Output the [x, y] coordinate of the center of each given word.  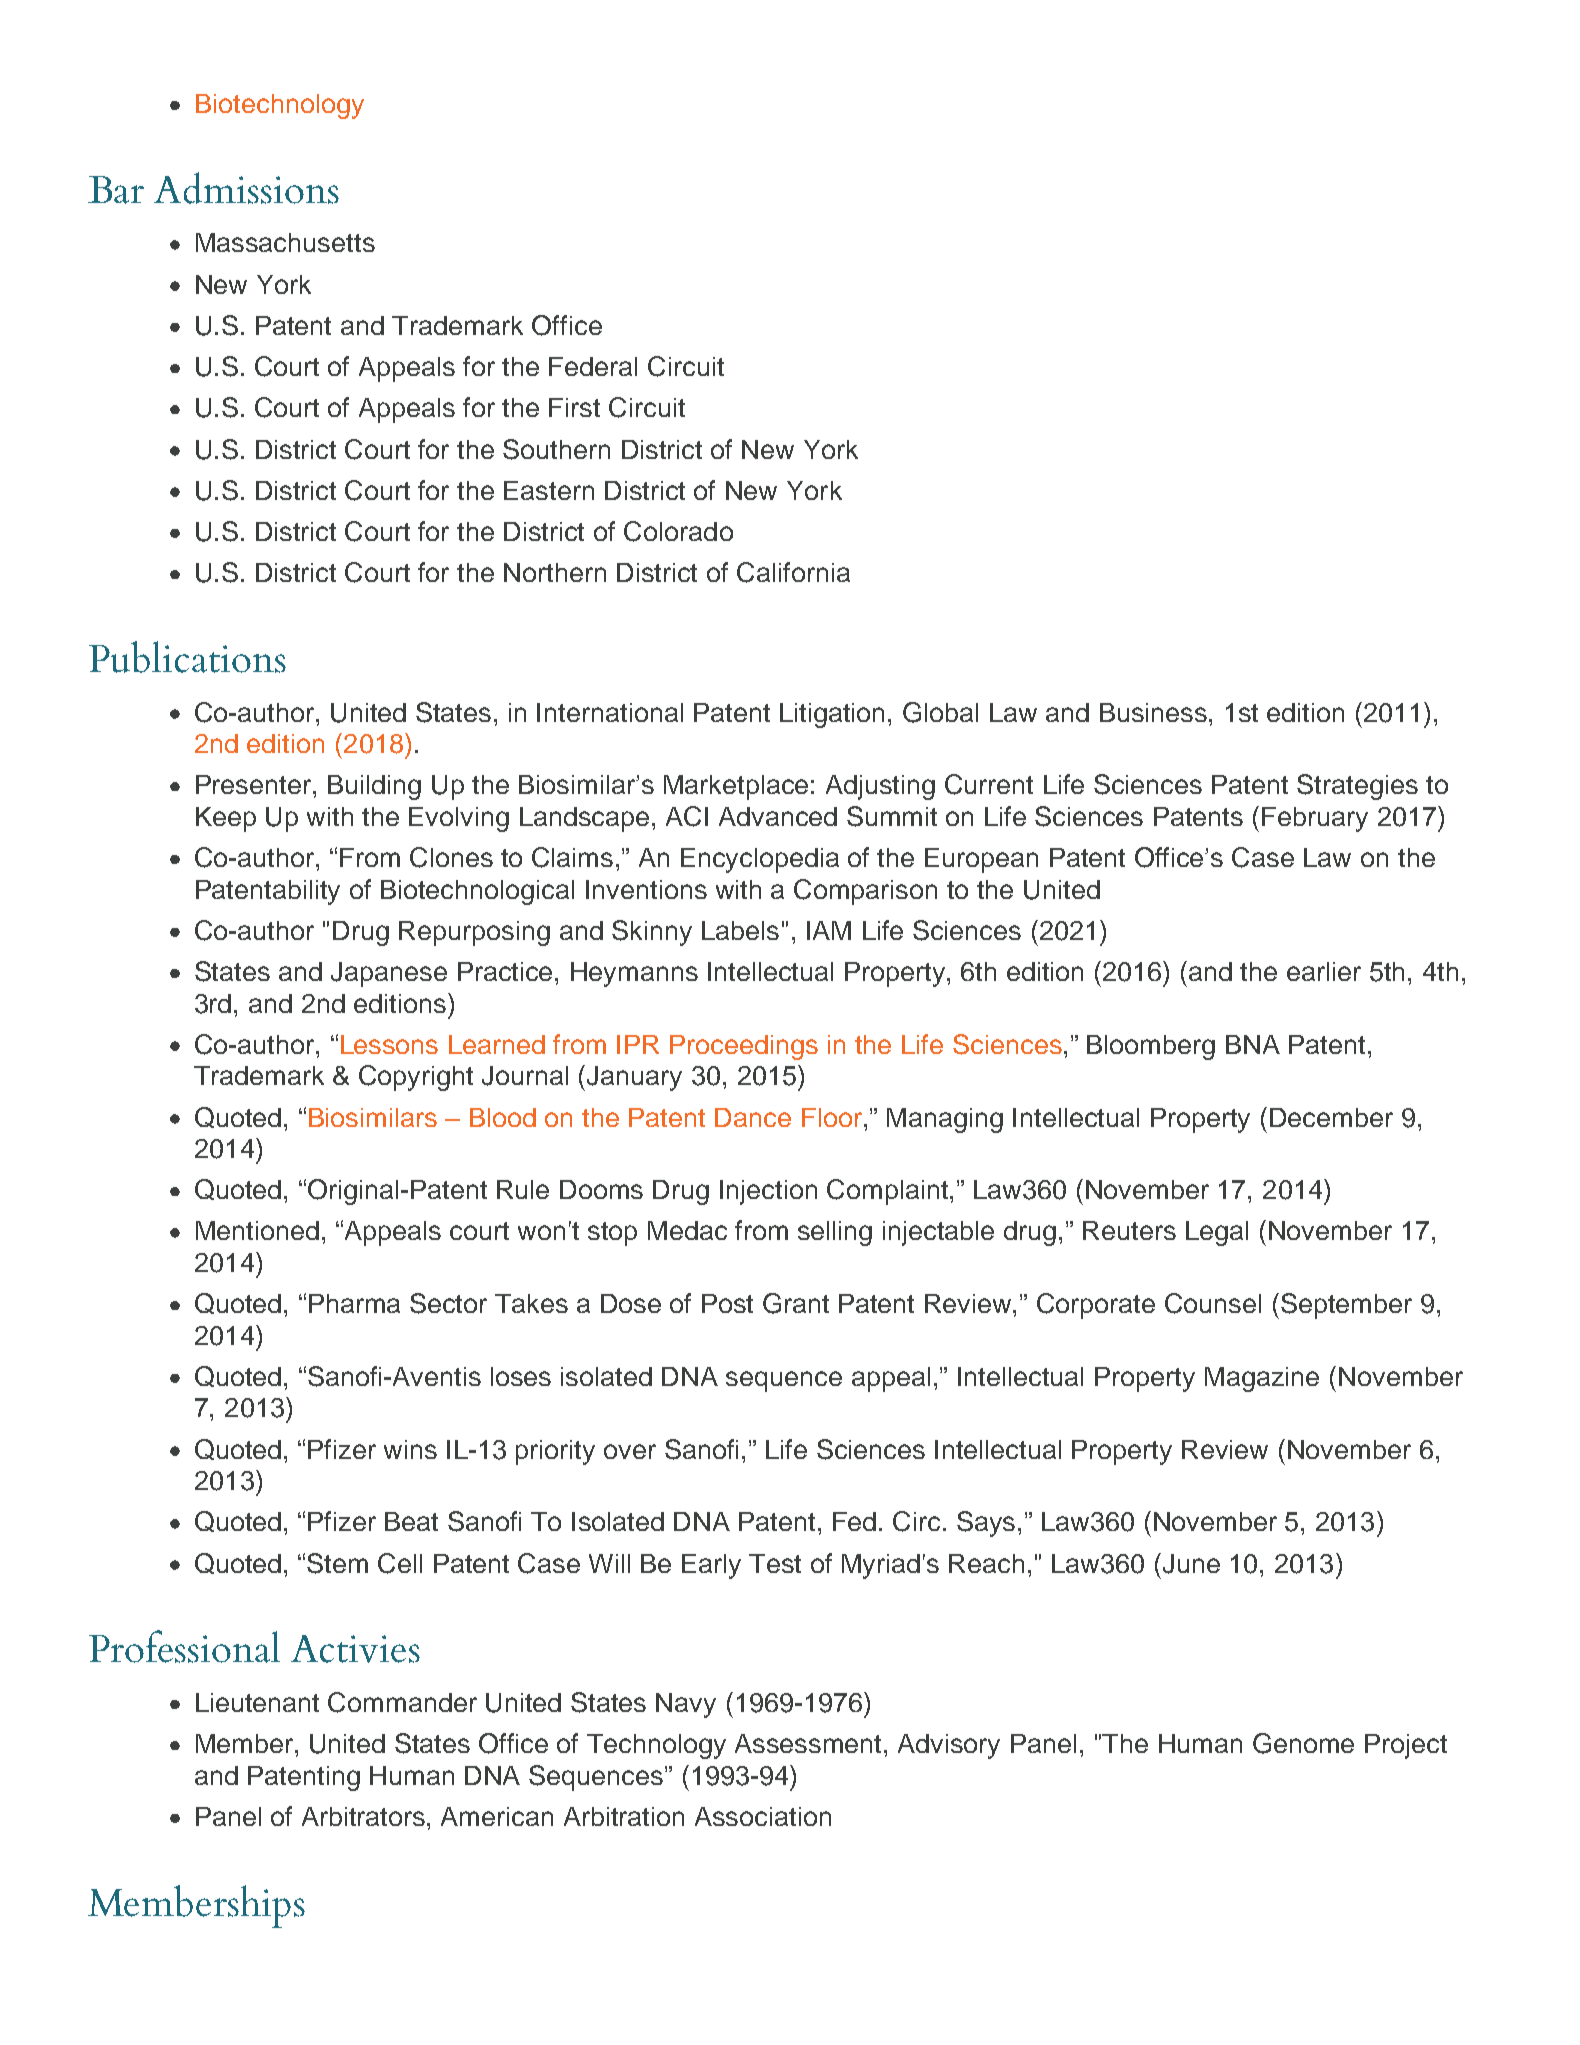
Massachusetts [285, 242]
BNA [1253, 1044]
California [793, 572]
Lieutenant [257, 1702]
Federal [593, 366]
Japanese [389, 974]
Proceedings [744, 1047]
